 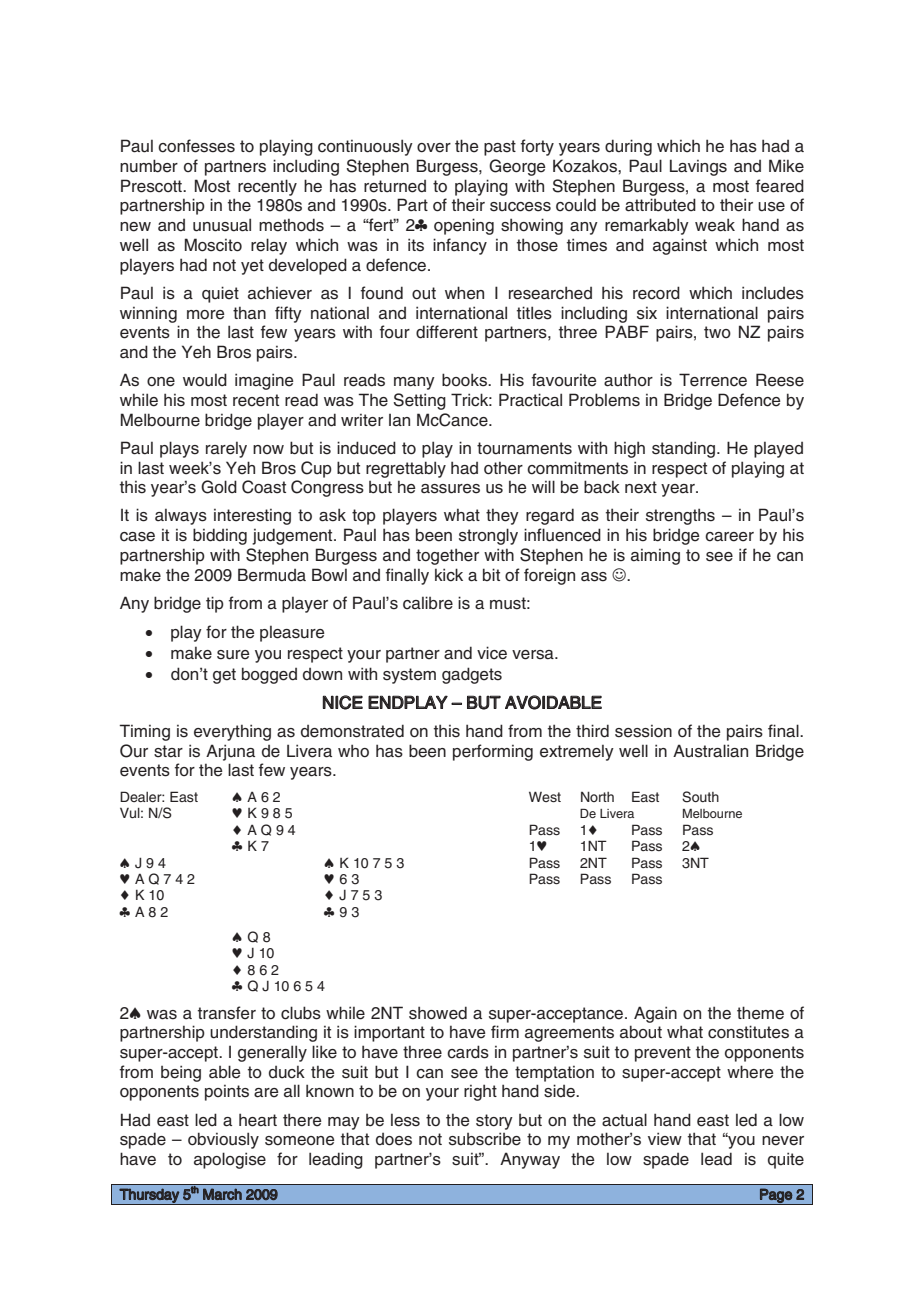 What do you see at coordinates (196, 146) in the screenshot?
I see `confesses` at bounding box center [196, 146].
